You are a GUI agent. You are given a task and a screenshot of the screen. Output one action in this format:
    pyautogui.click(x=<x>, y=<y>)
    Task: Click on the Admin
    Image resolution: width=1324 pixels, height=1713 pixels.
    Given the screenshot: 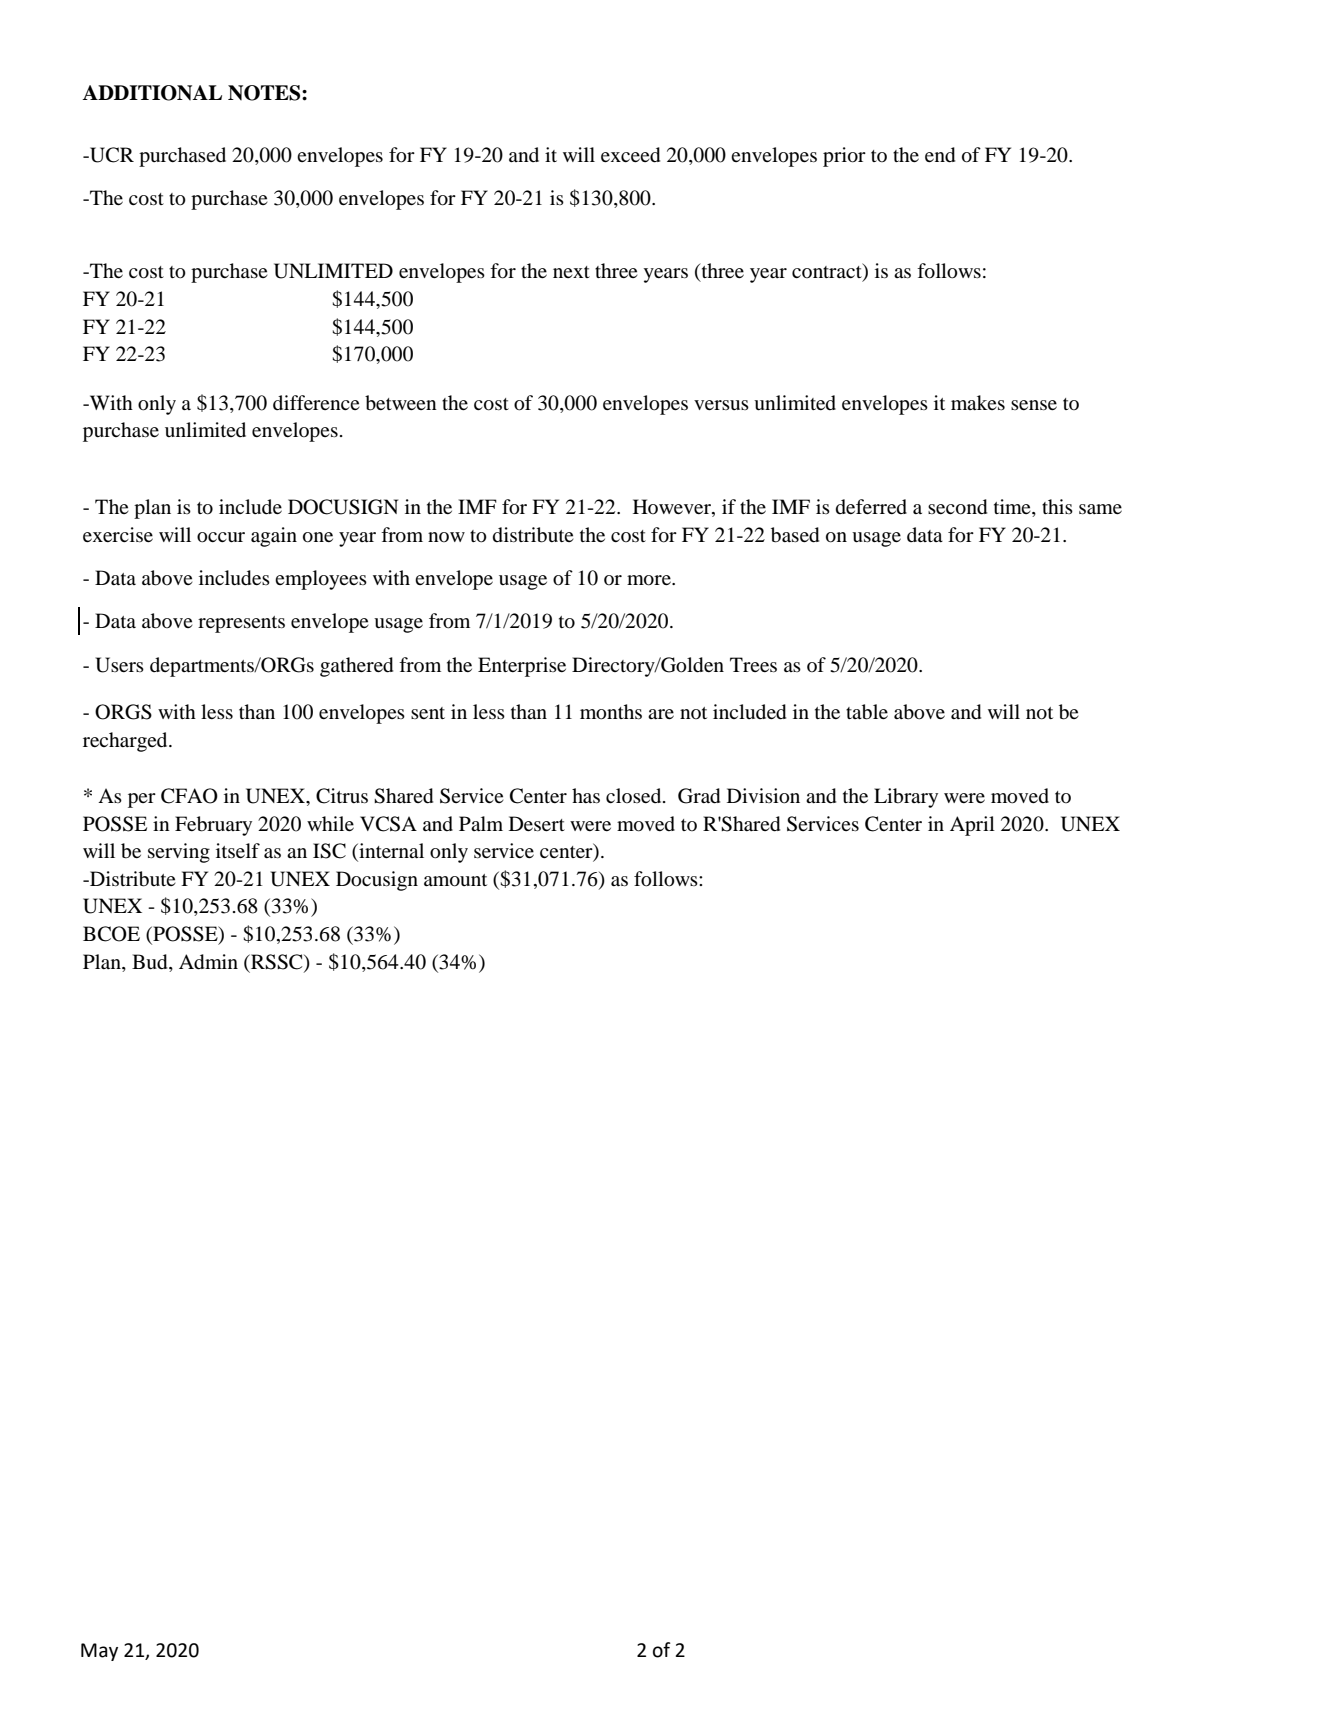 What is the action you would take?
    pyautogui.click(x=208, y=962)
